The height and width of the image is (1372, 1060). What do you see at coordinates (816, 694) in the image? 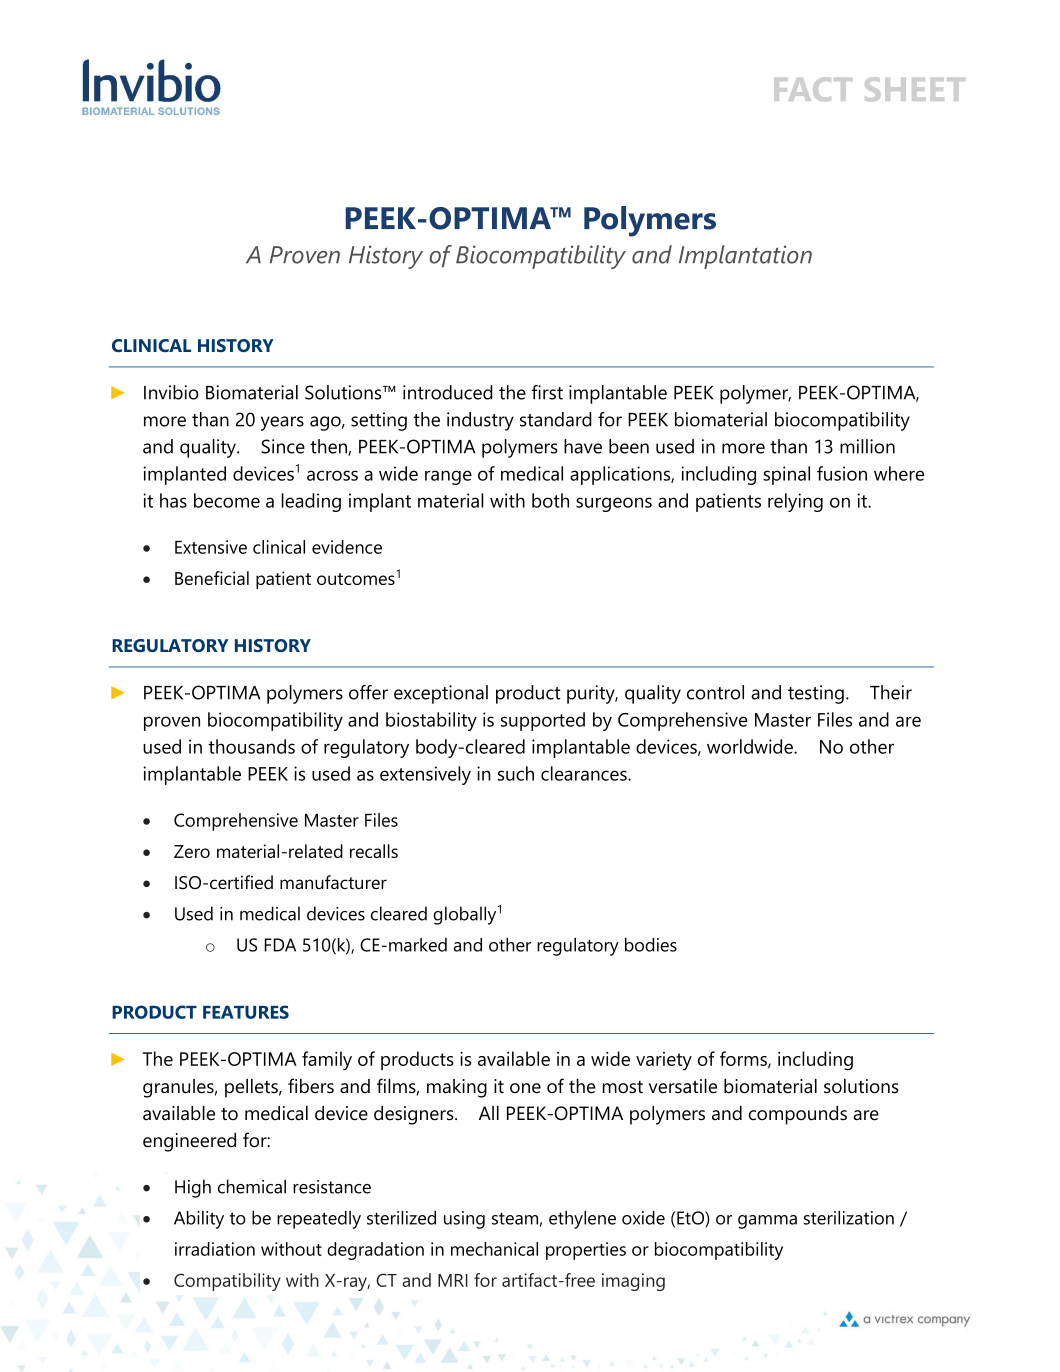
I see `testing` at bounding box center [816, 694].
